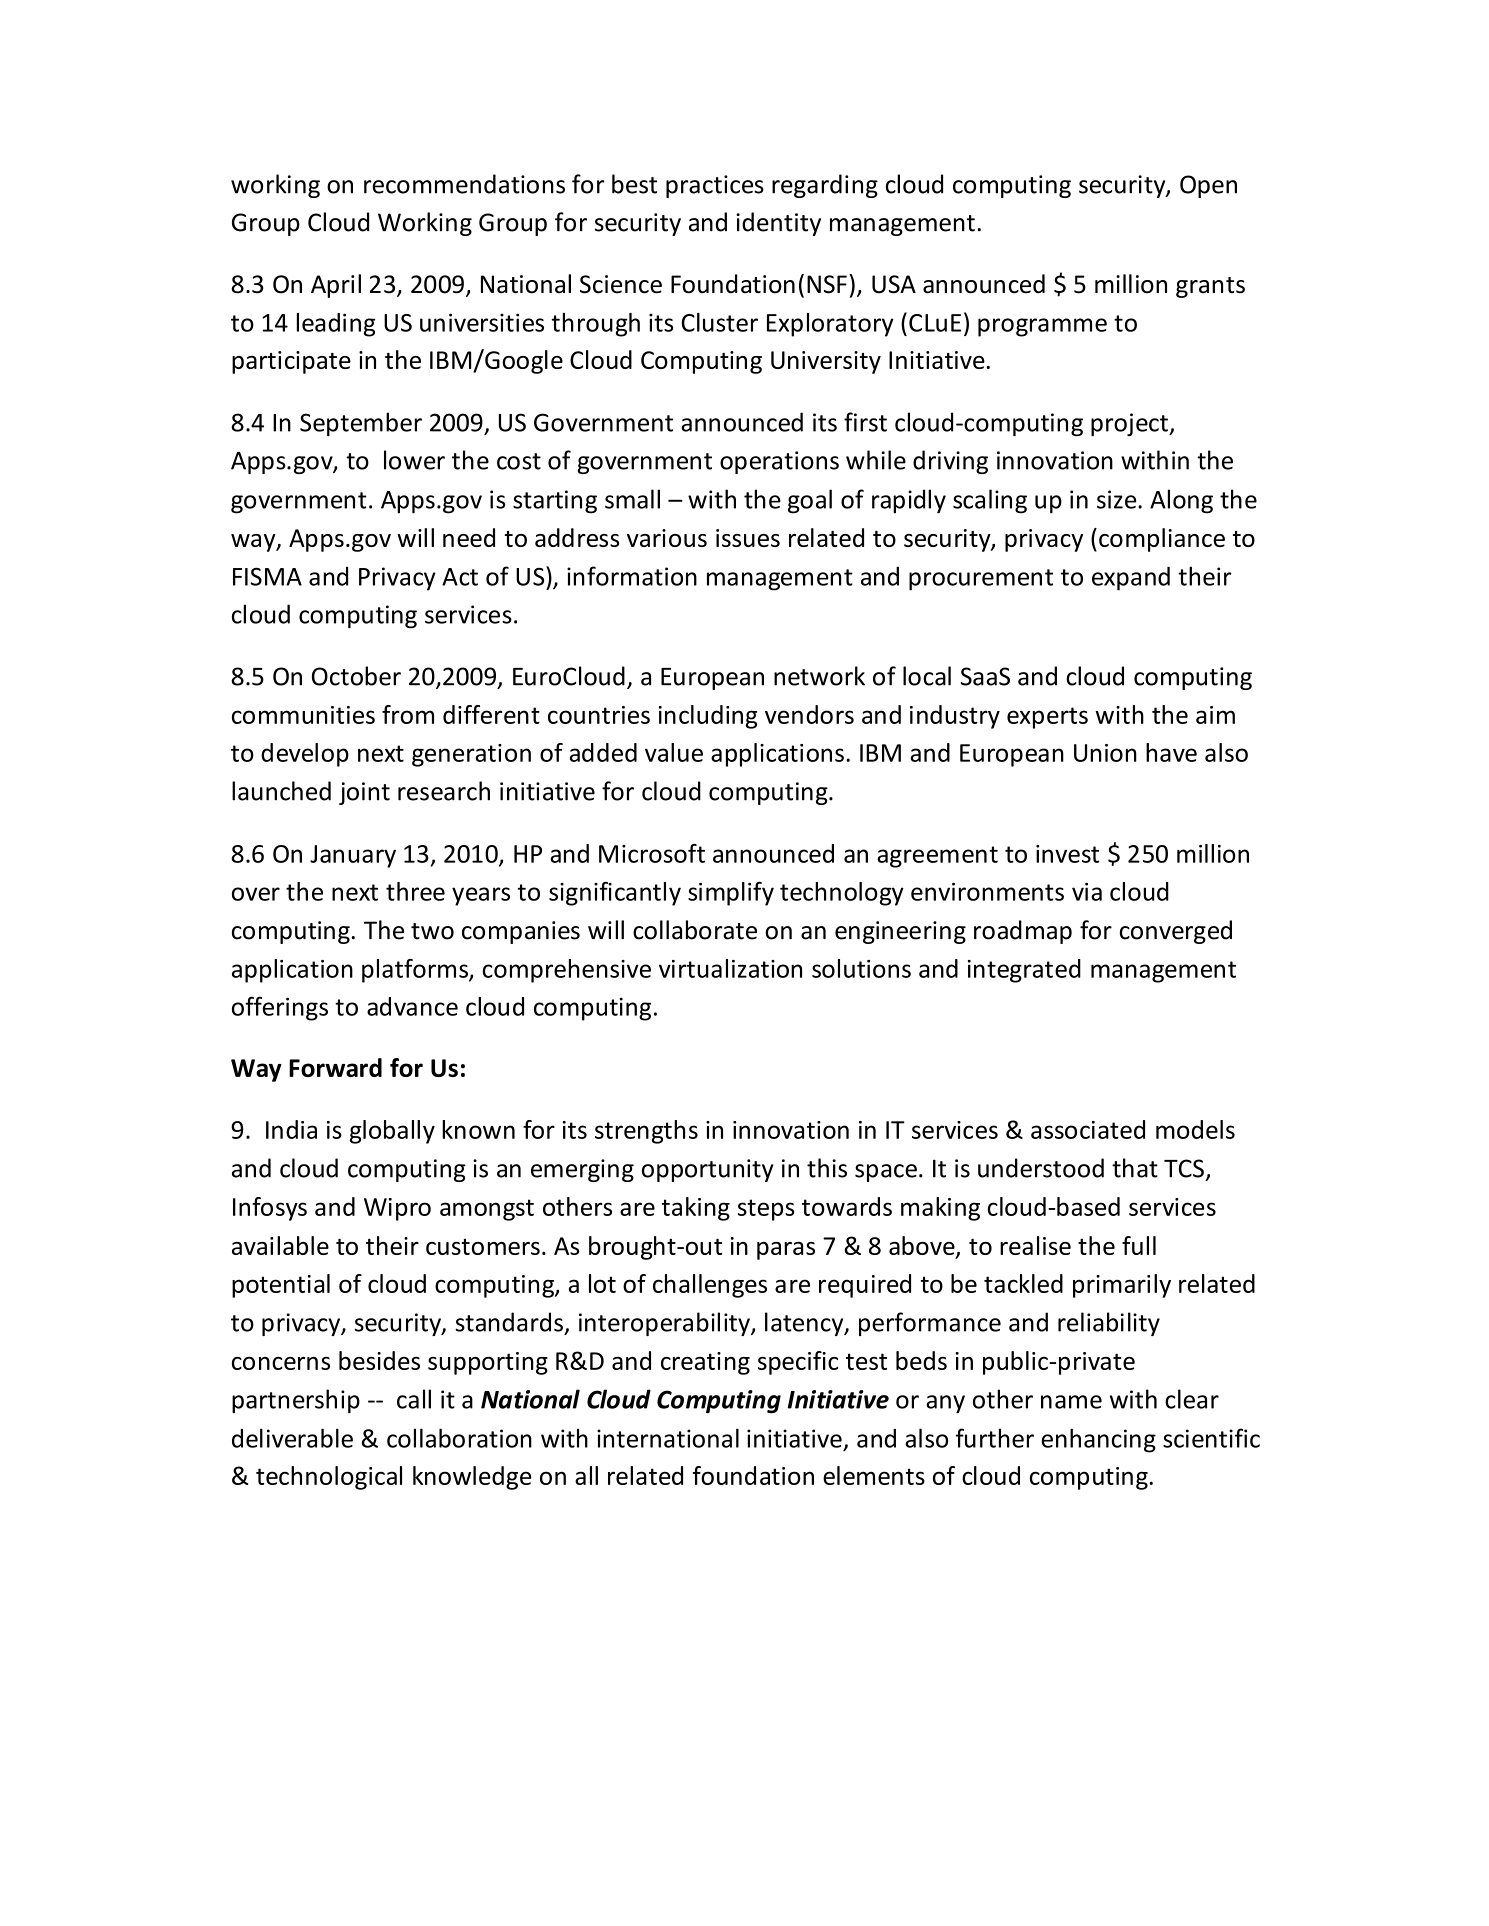 This image has width=1489, height=1926. What do you see at coordinates (464, 184) in the image?
I see `recommendations` at bounding box center [464, 184].
